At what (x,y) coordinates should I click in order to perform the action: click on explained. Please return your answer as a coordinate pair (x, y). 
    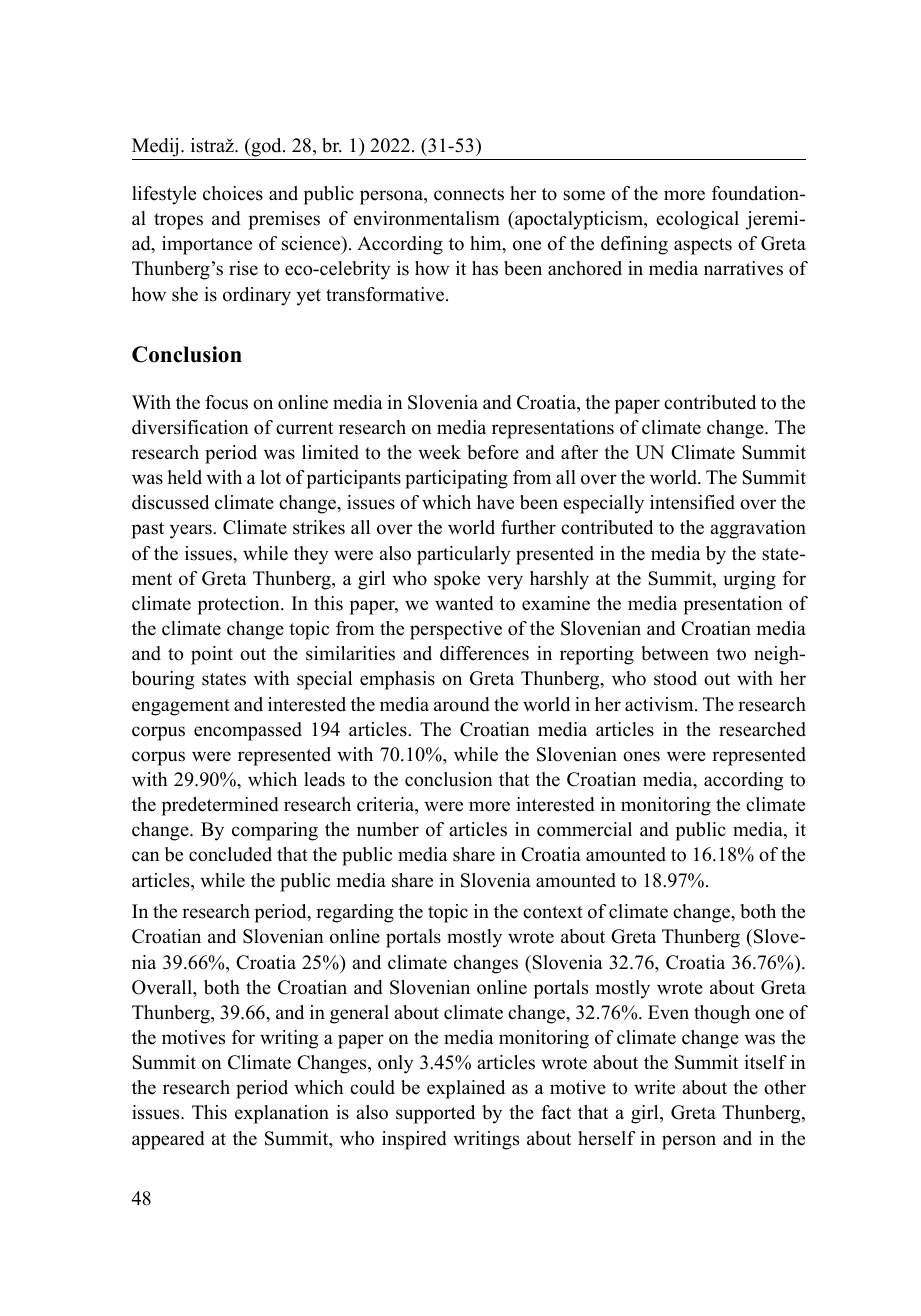
    Looking at the image, I should click on (466, 1089).
